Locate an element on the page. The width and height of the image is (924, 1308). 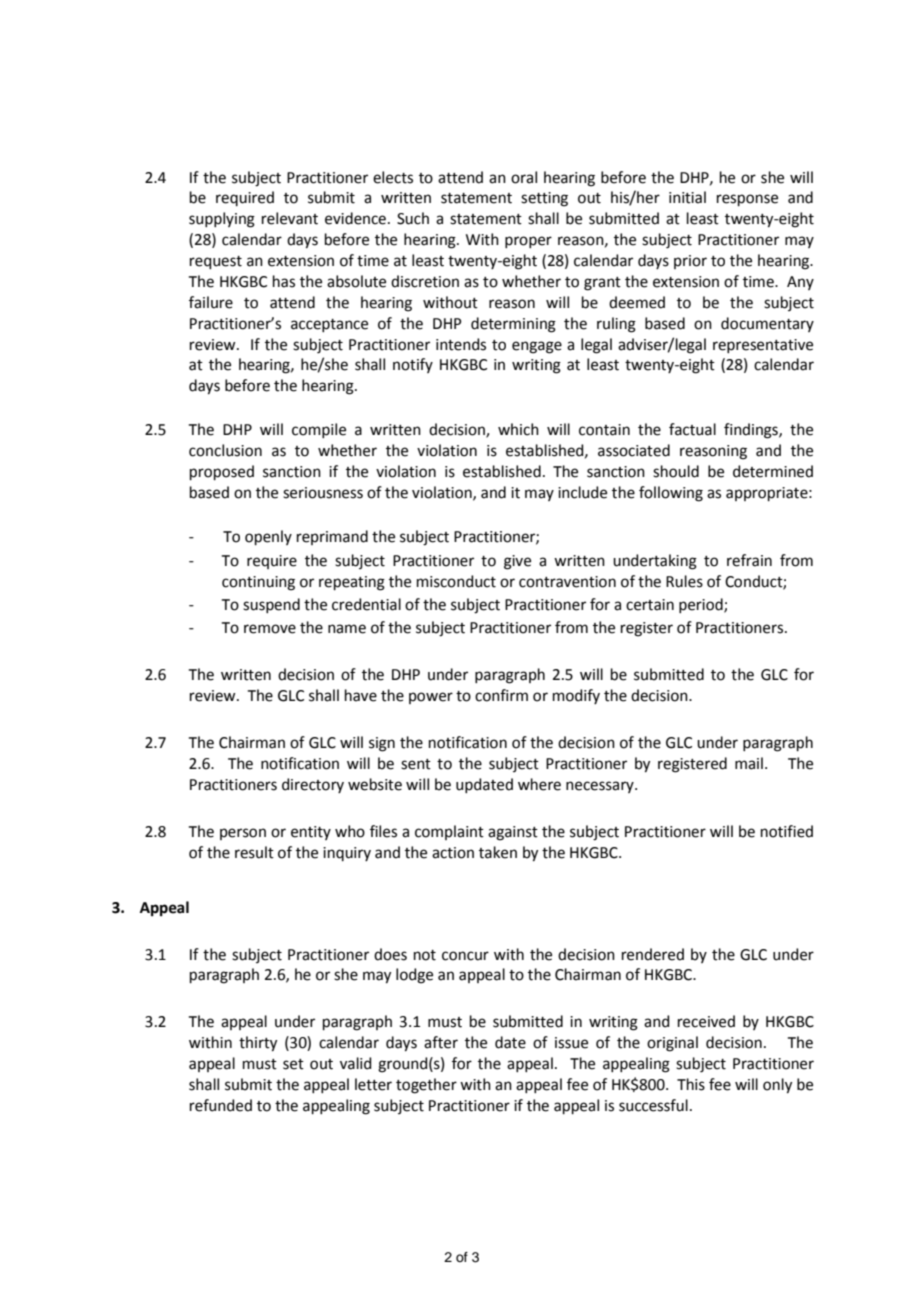
period is located at coordinates (702, 605).
